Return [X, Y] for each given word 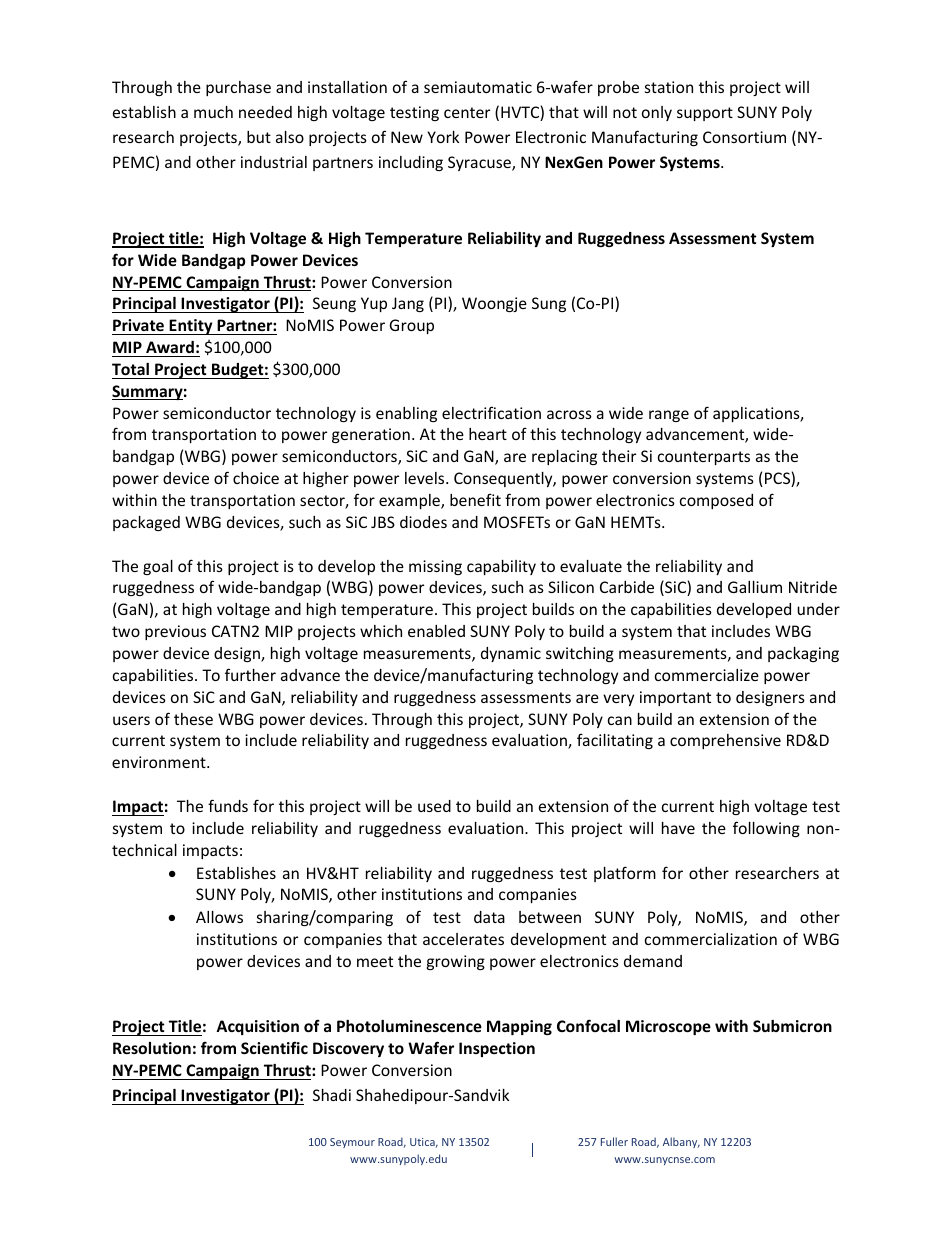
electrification [491, 412]
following [766, 829]
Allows [219, 917]
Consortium [744, 137]
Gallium [755, 587]
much [213, 112]
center [467, 112]
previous [175, 632]
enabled [436, 631]
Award [170, 347]
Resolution [152, 1048]
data [489, 917]
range [669, 416]
